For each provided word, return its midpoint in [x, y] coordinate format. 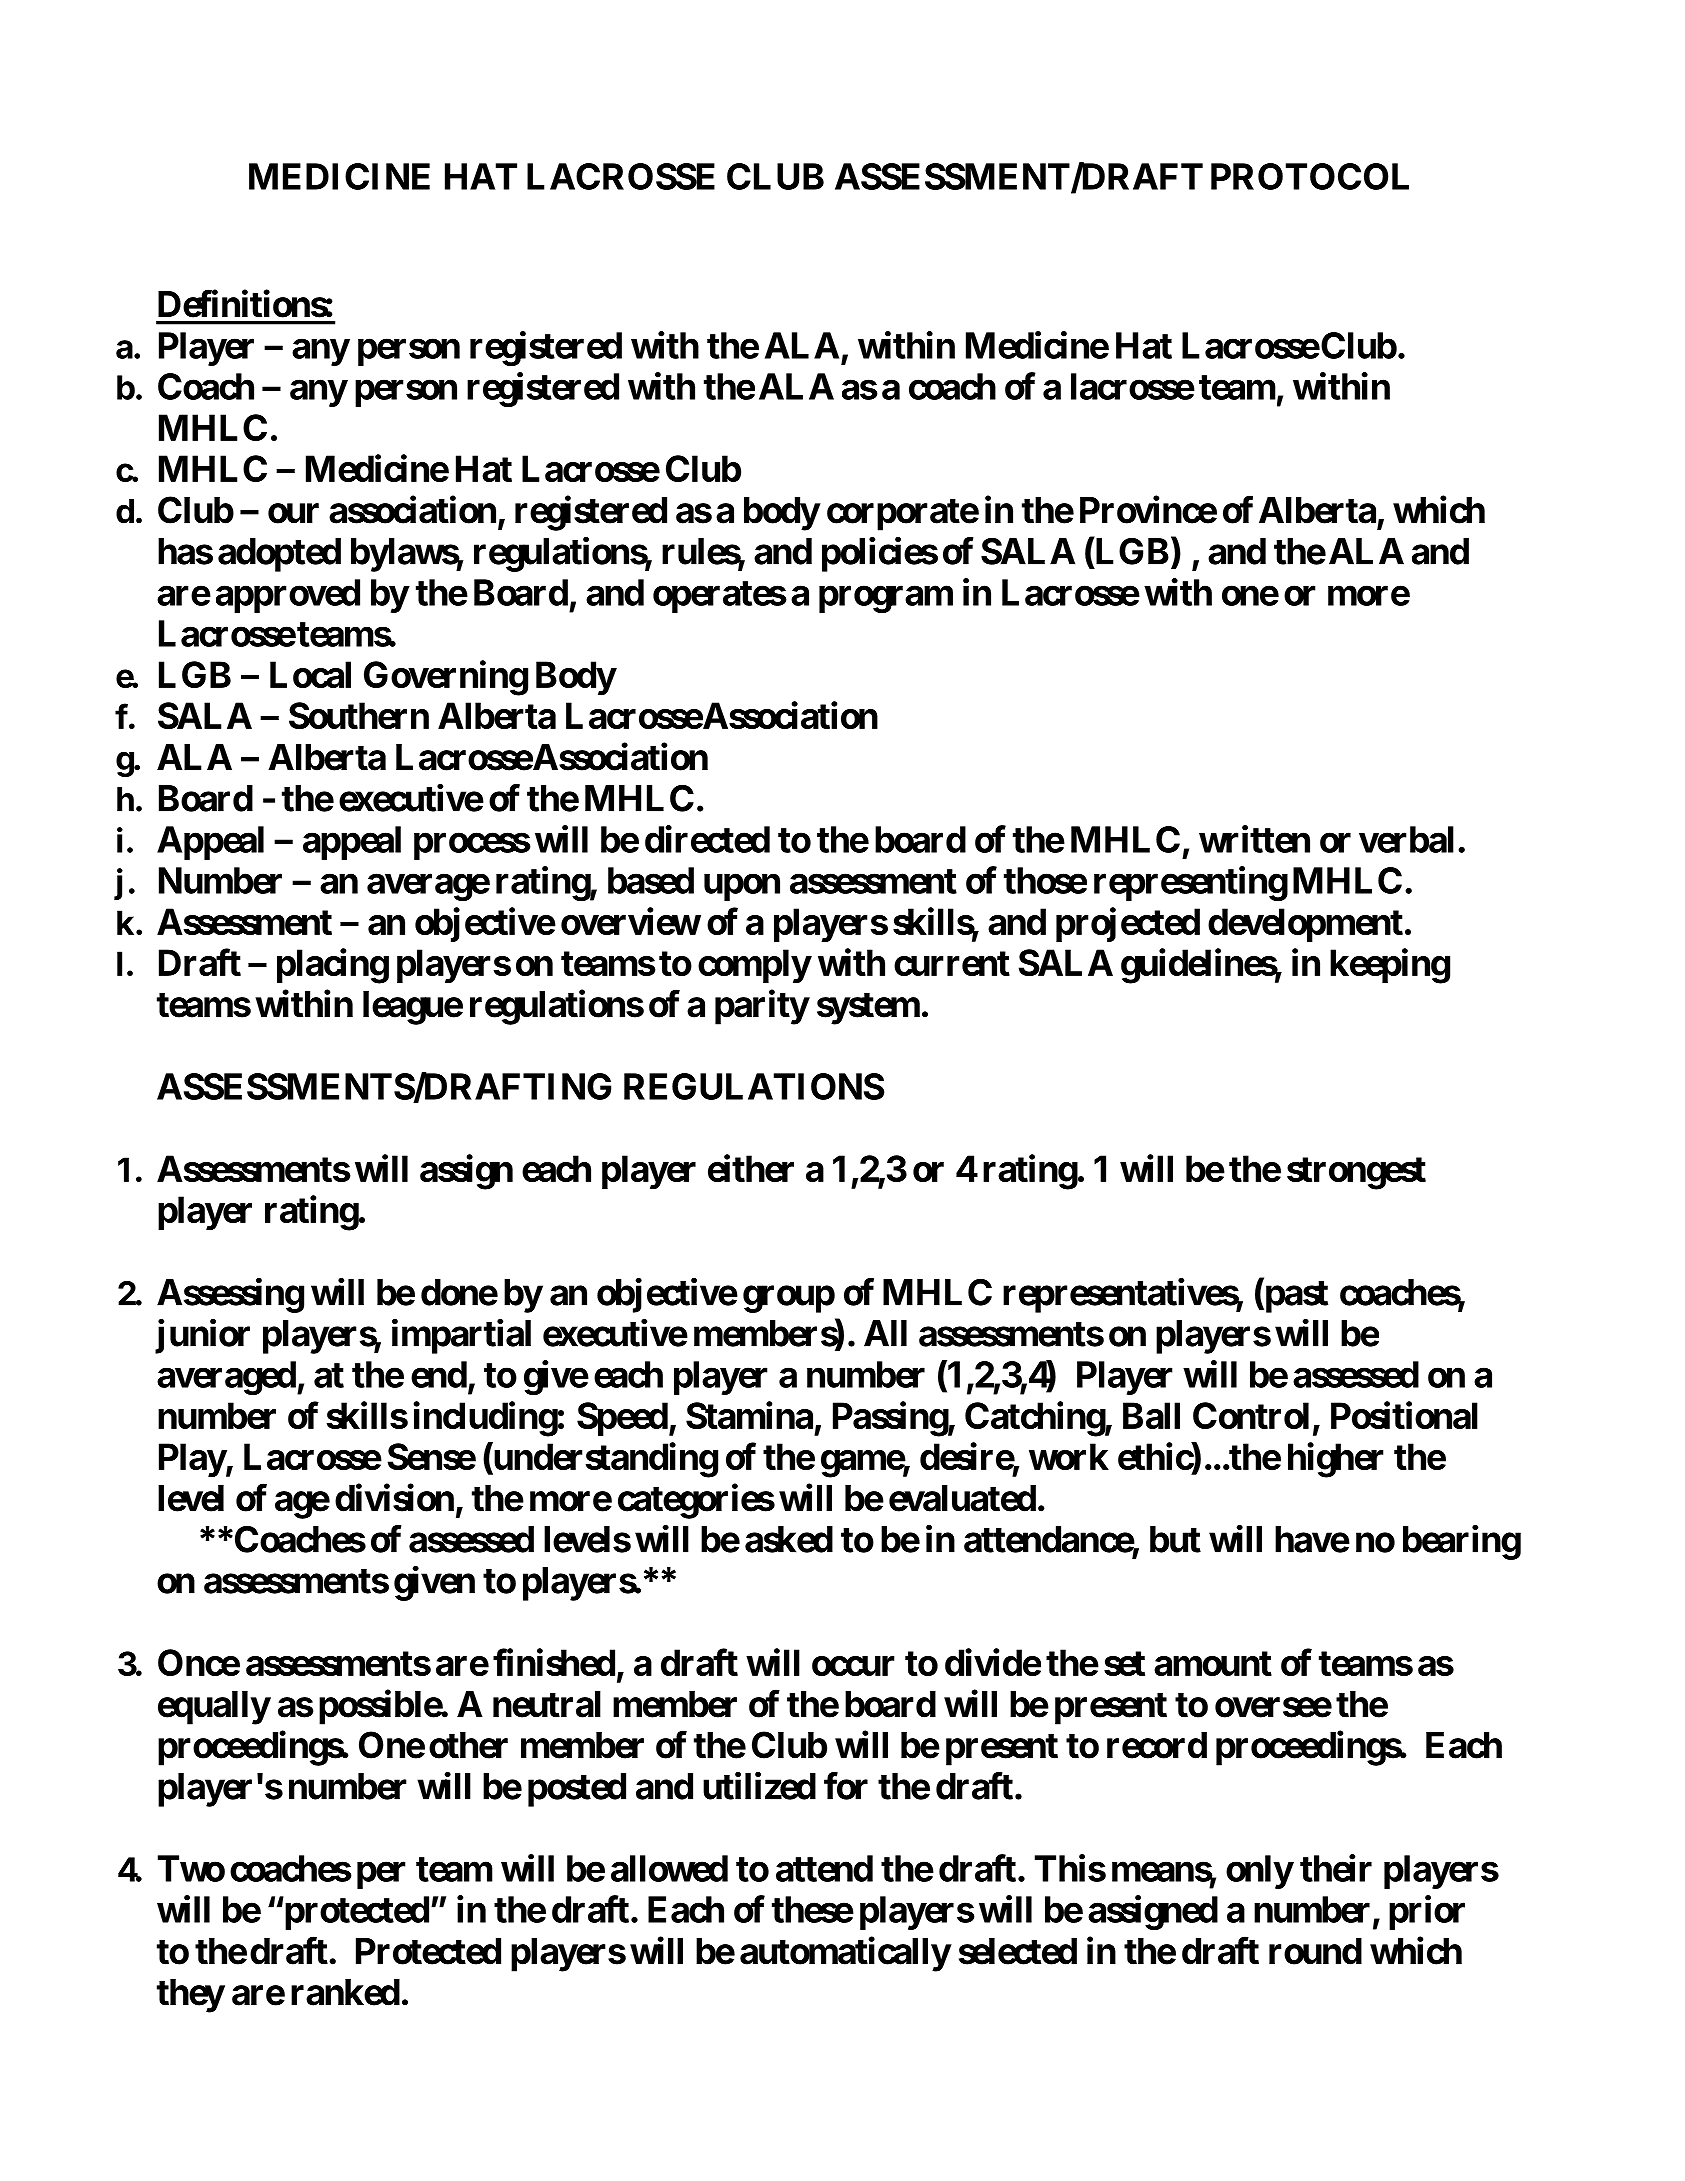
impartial [461, 1336]
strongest [1356, 1173]
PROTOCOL [1310, 176]
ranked [345, 1992]
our [293, 514]
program [886, 599]
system [868, 1008]
